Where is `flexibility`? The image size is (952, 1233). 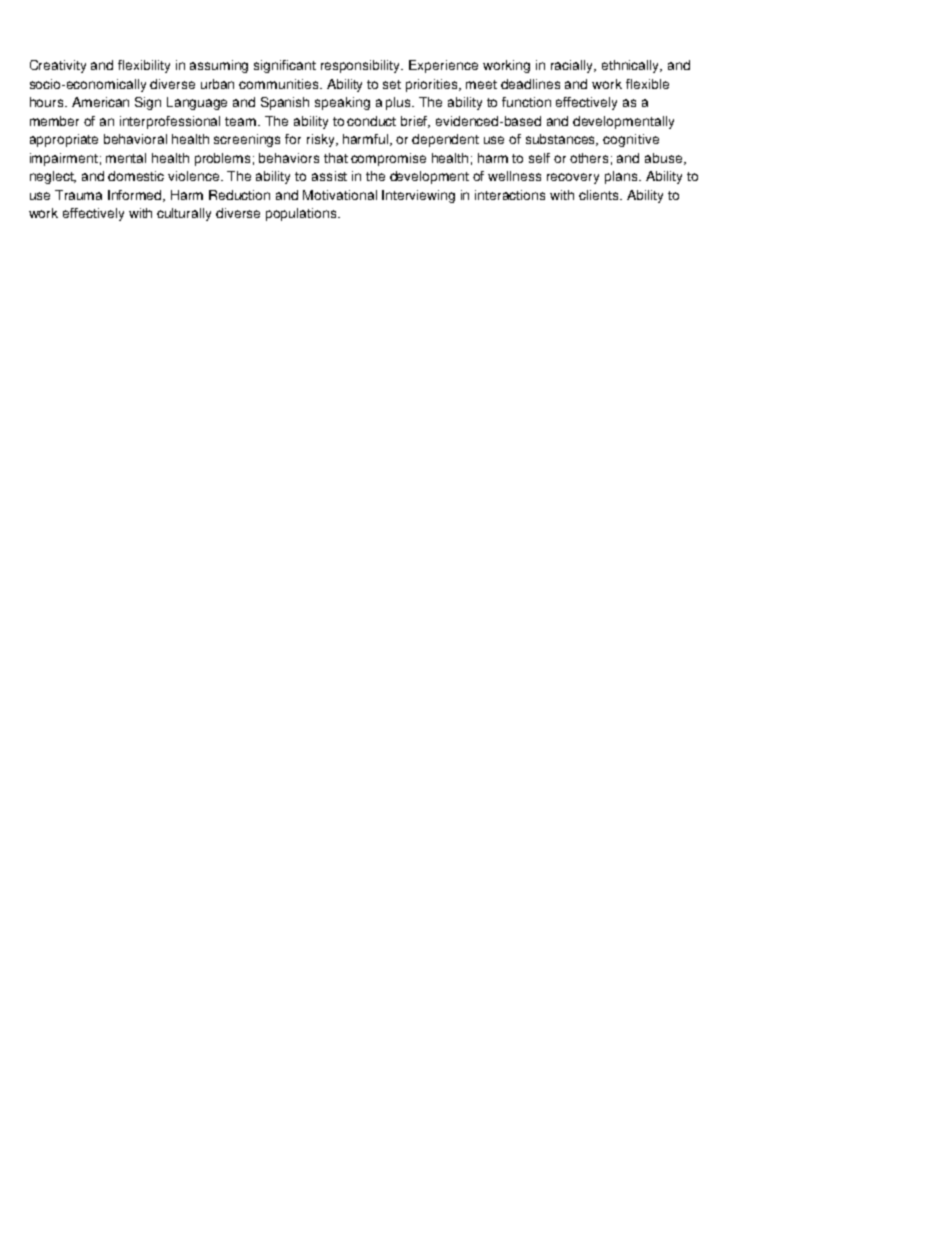 flexibility is located at coordinates (144, 66).
